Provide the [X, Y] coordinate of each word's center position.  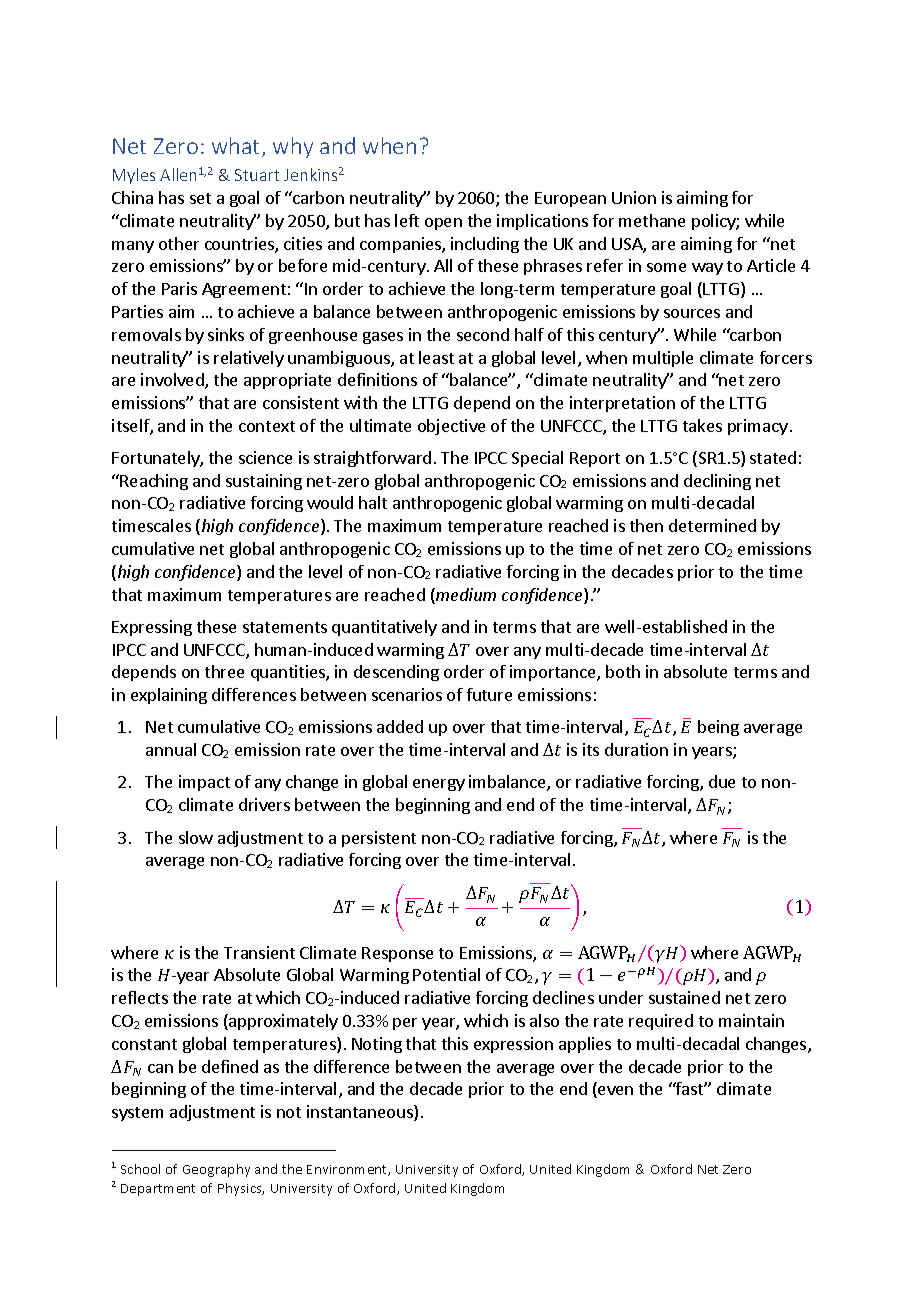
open [443, 224]
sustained [684, 997]
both [623, 671]
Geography [216, 1170]
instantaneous [361, 1113]
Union [634, 197]
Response [397, 954]
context [267, 426]
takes [702, 425]
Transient [259, 952]
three [224, 671]
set [200, 198]
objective [451, 427]
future [489, 694]
